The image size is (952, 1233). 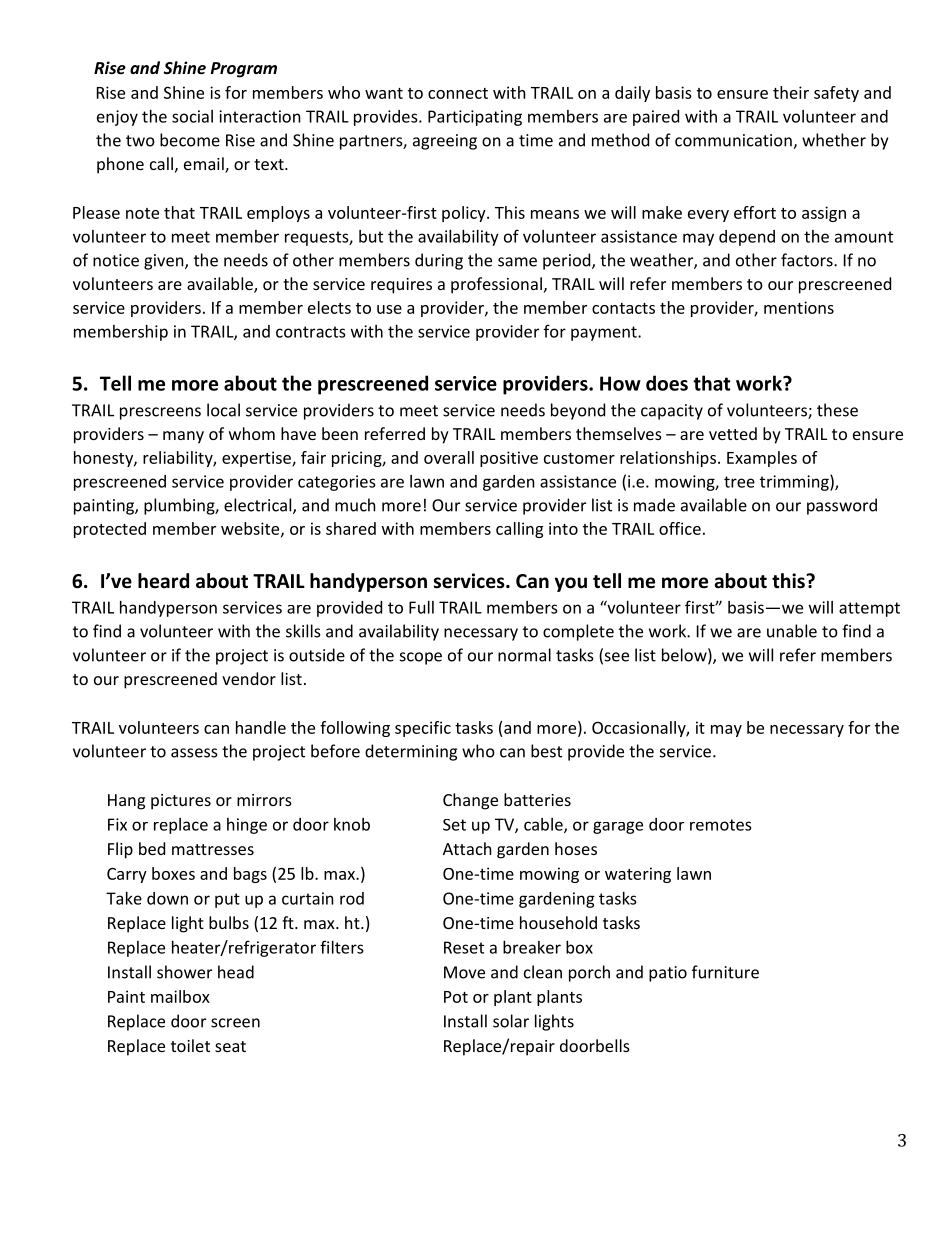 I want to click on their, so click(x=791, y=92).
